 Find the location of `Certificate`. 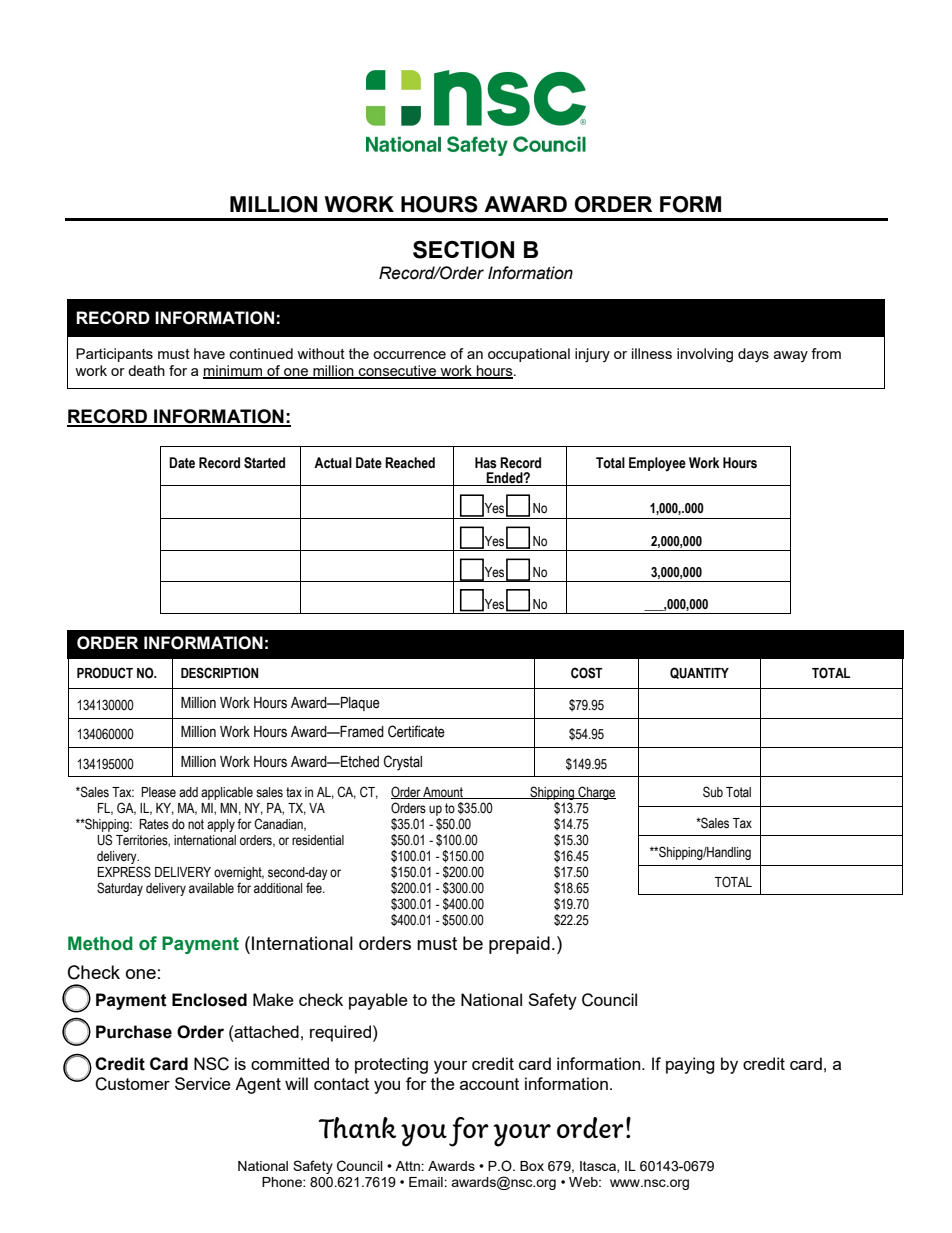

Certificate is located at coordinates (416, 731).
